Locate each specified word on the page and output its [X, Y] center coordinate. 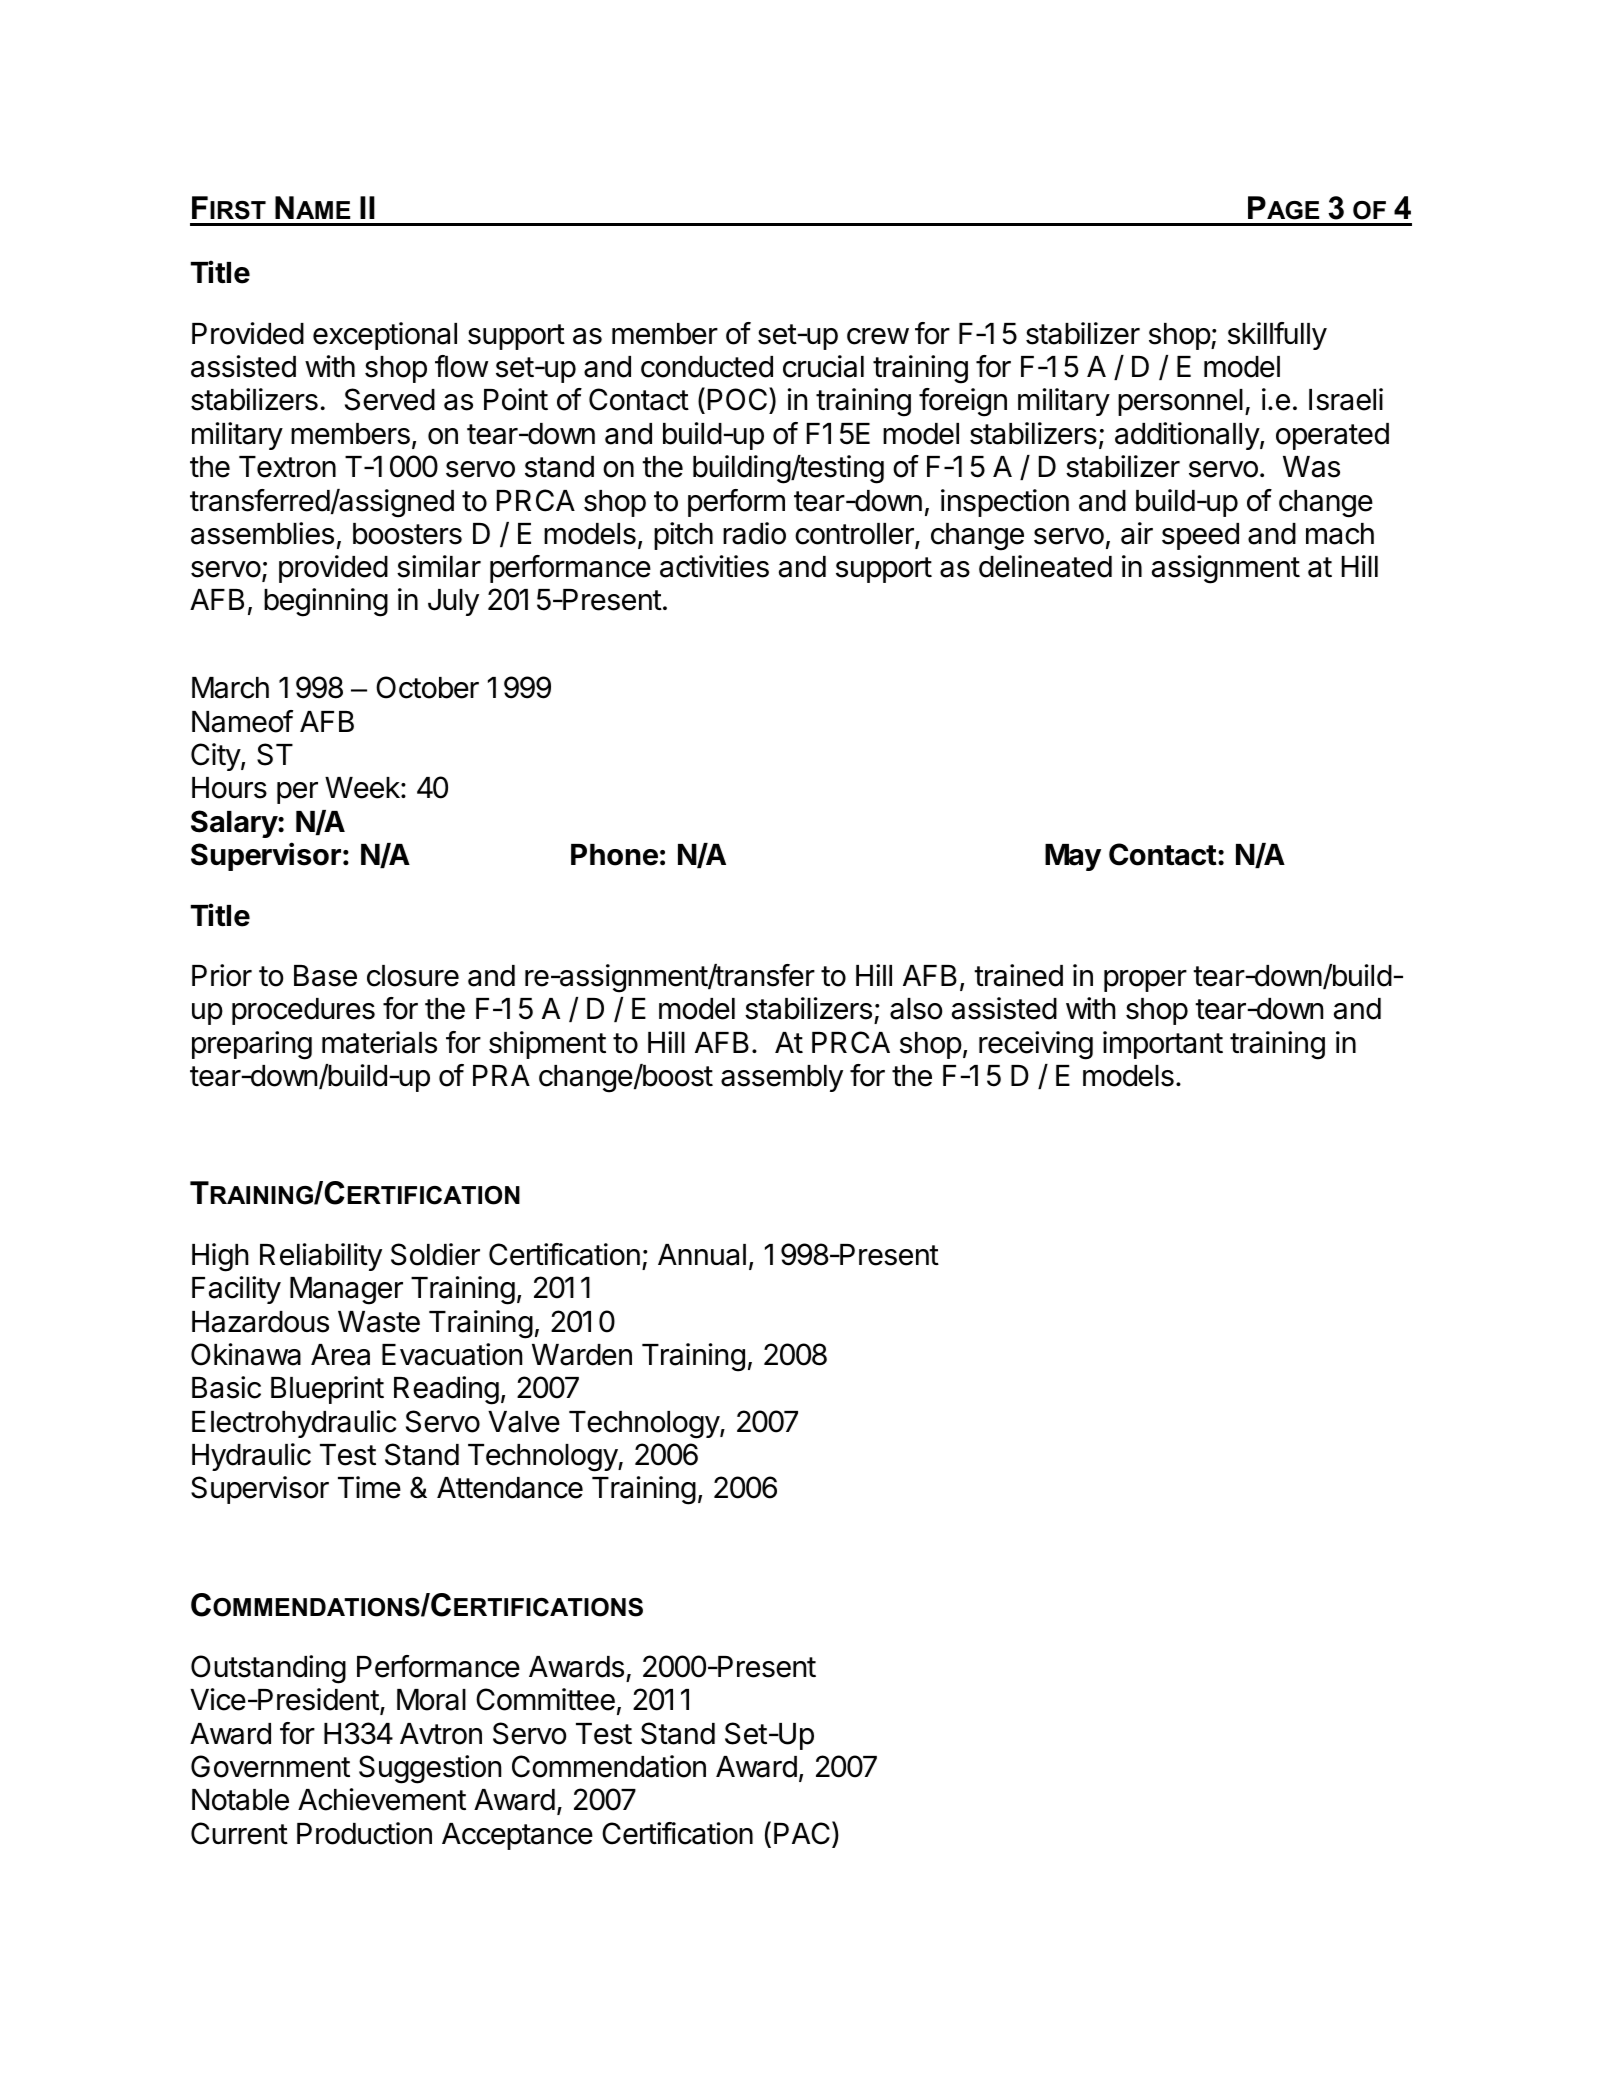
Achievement [382, 1799]
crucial [823, 366]
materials [379, 1042]
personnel [1180, 402]
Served [390, 399]
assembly [782, 1078]
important [1163, 1045]
